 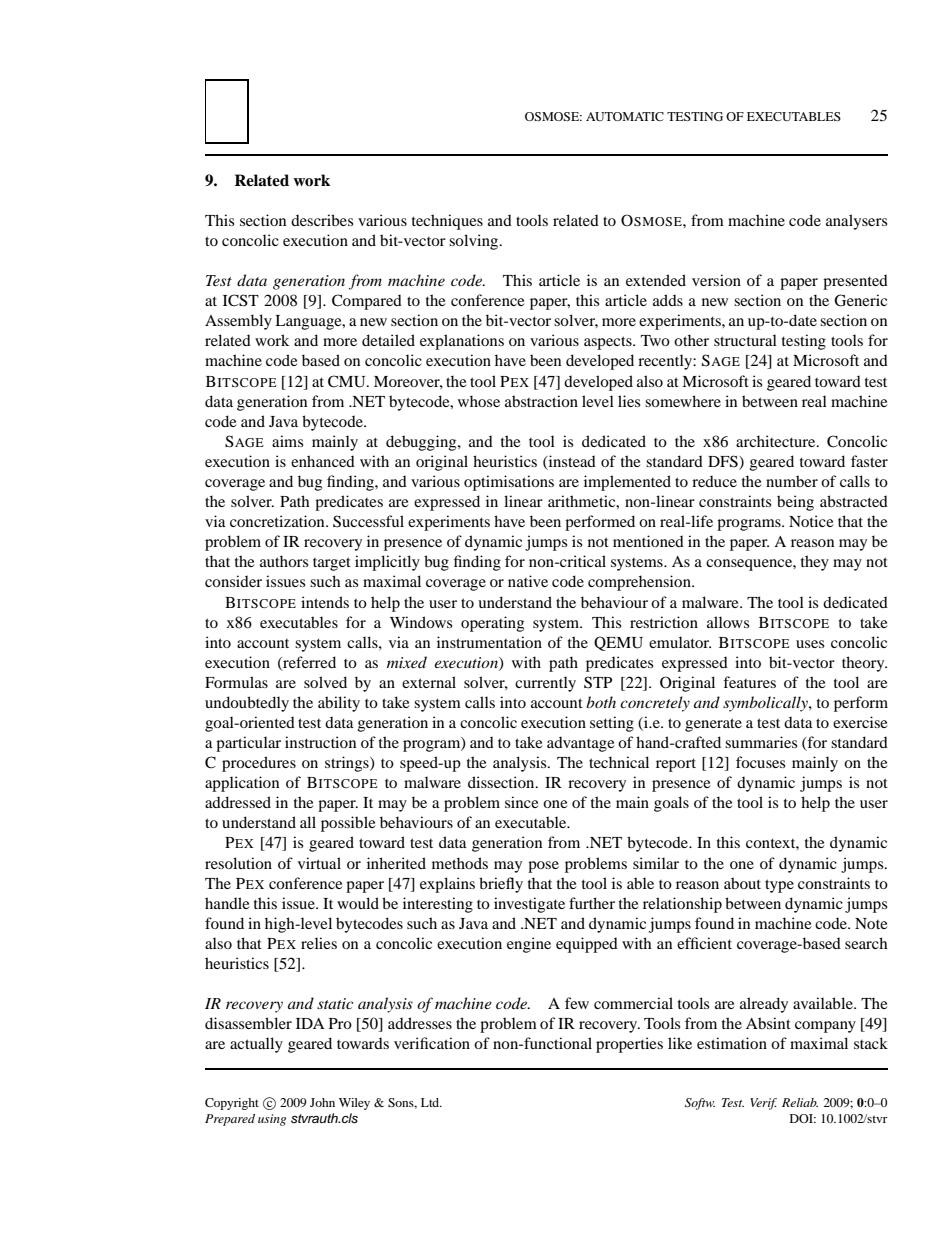 I want to click on properties, so click(x=629, y=1045).
